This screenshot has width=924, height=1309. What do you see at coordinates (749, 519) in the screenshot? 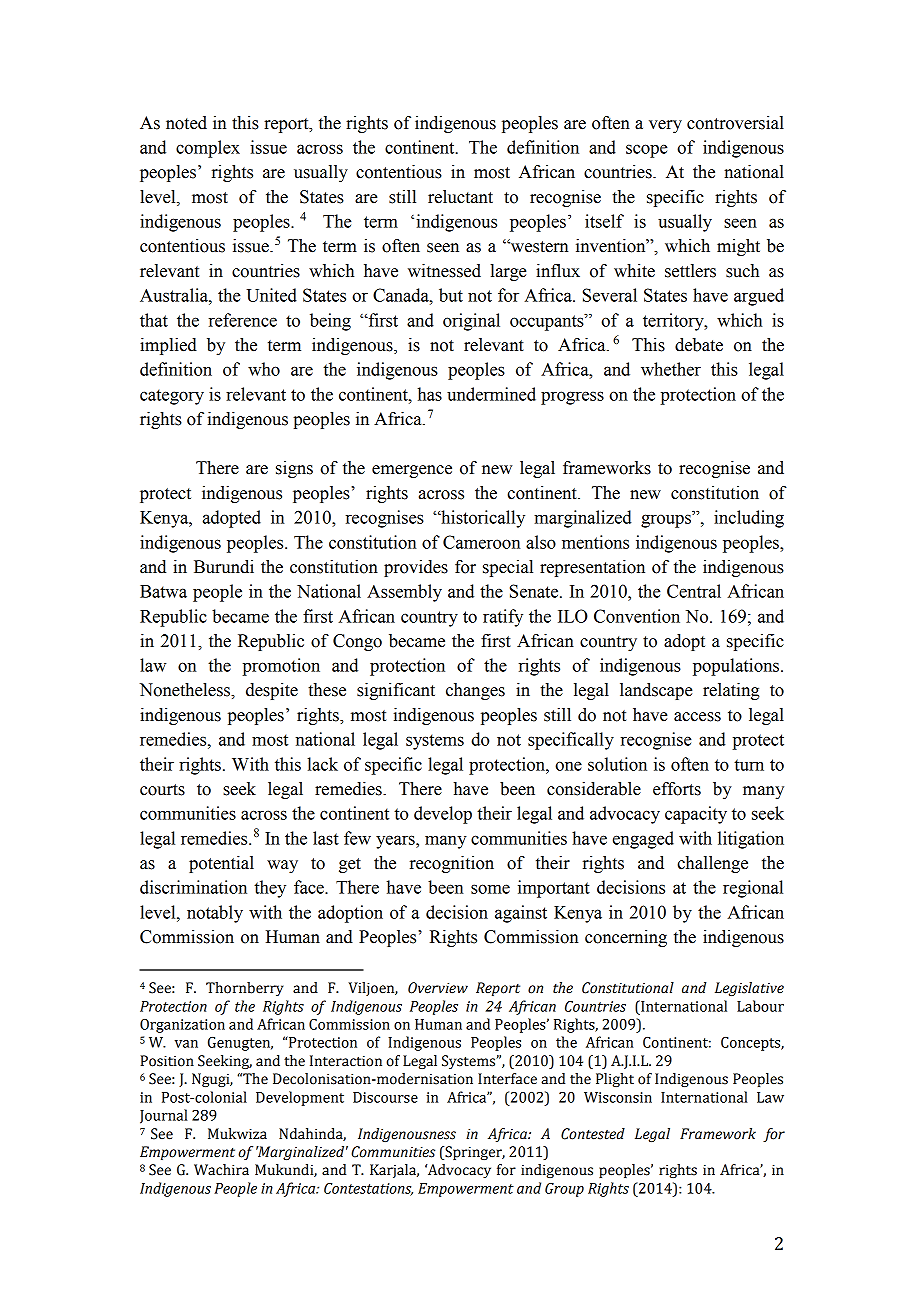
I see `including` at bounding box center [749, 519].
